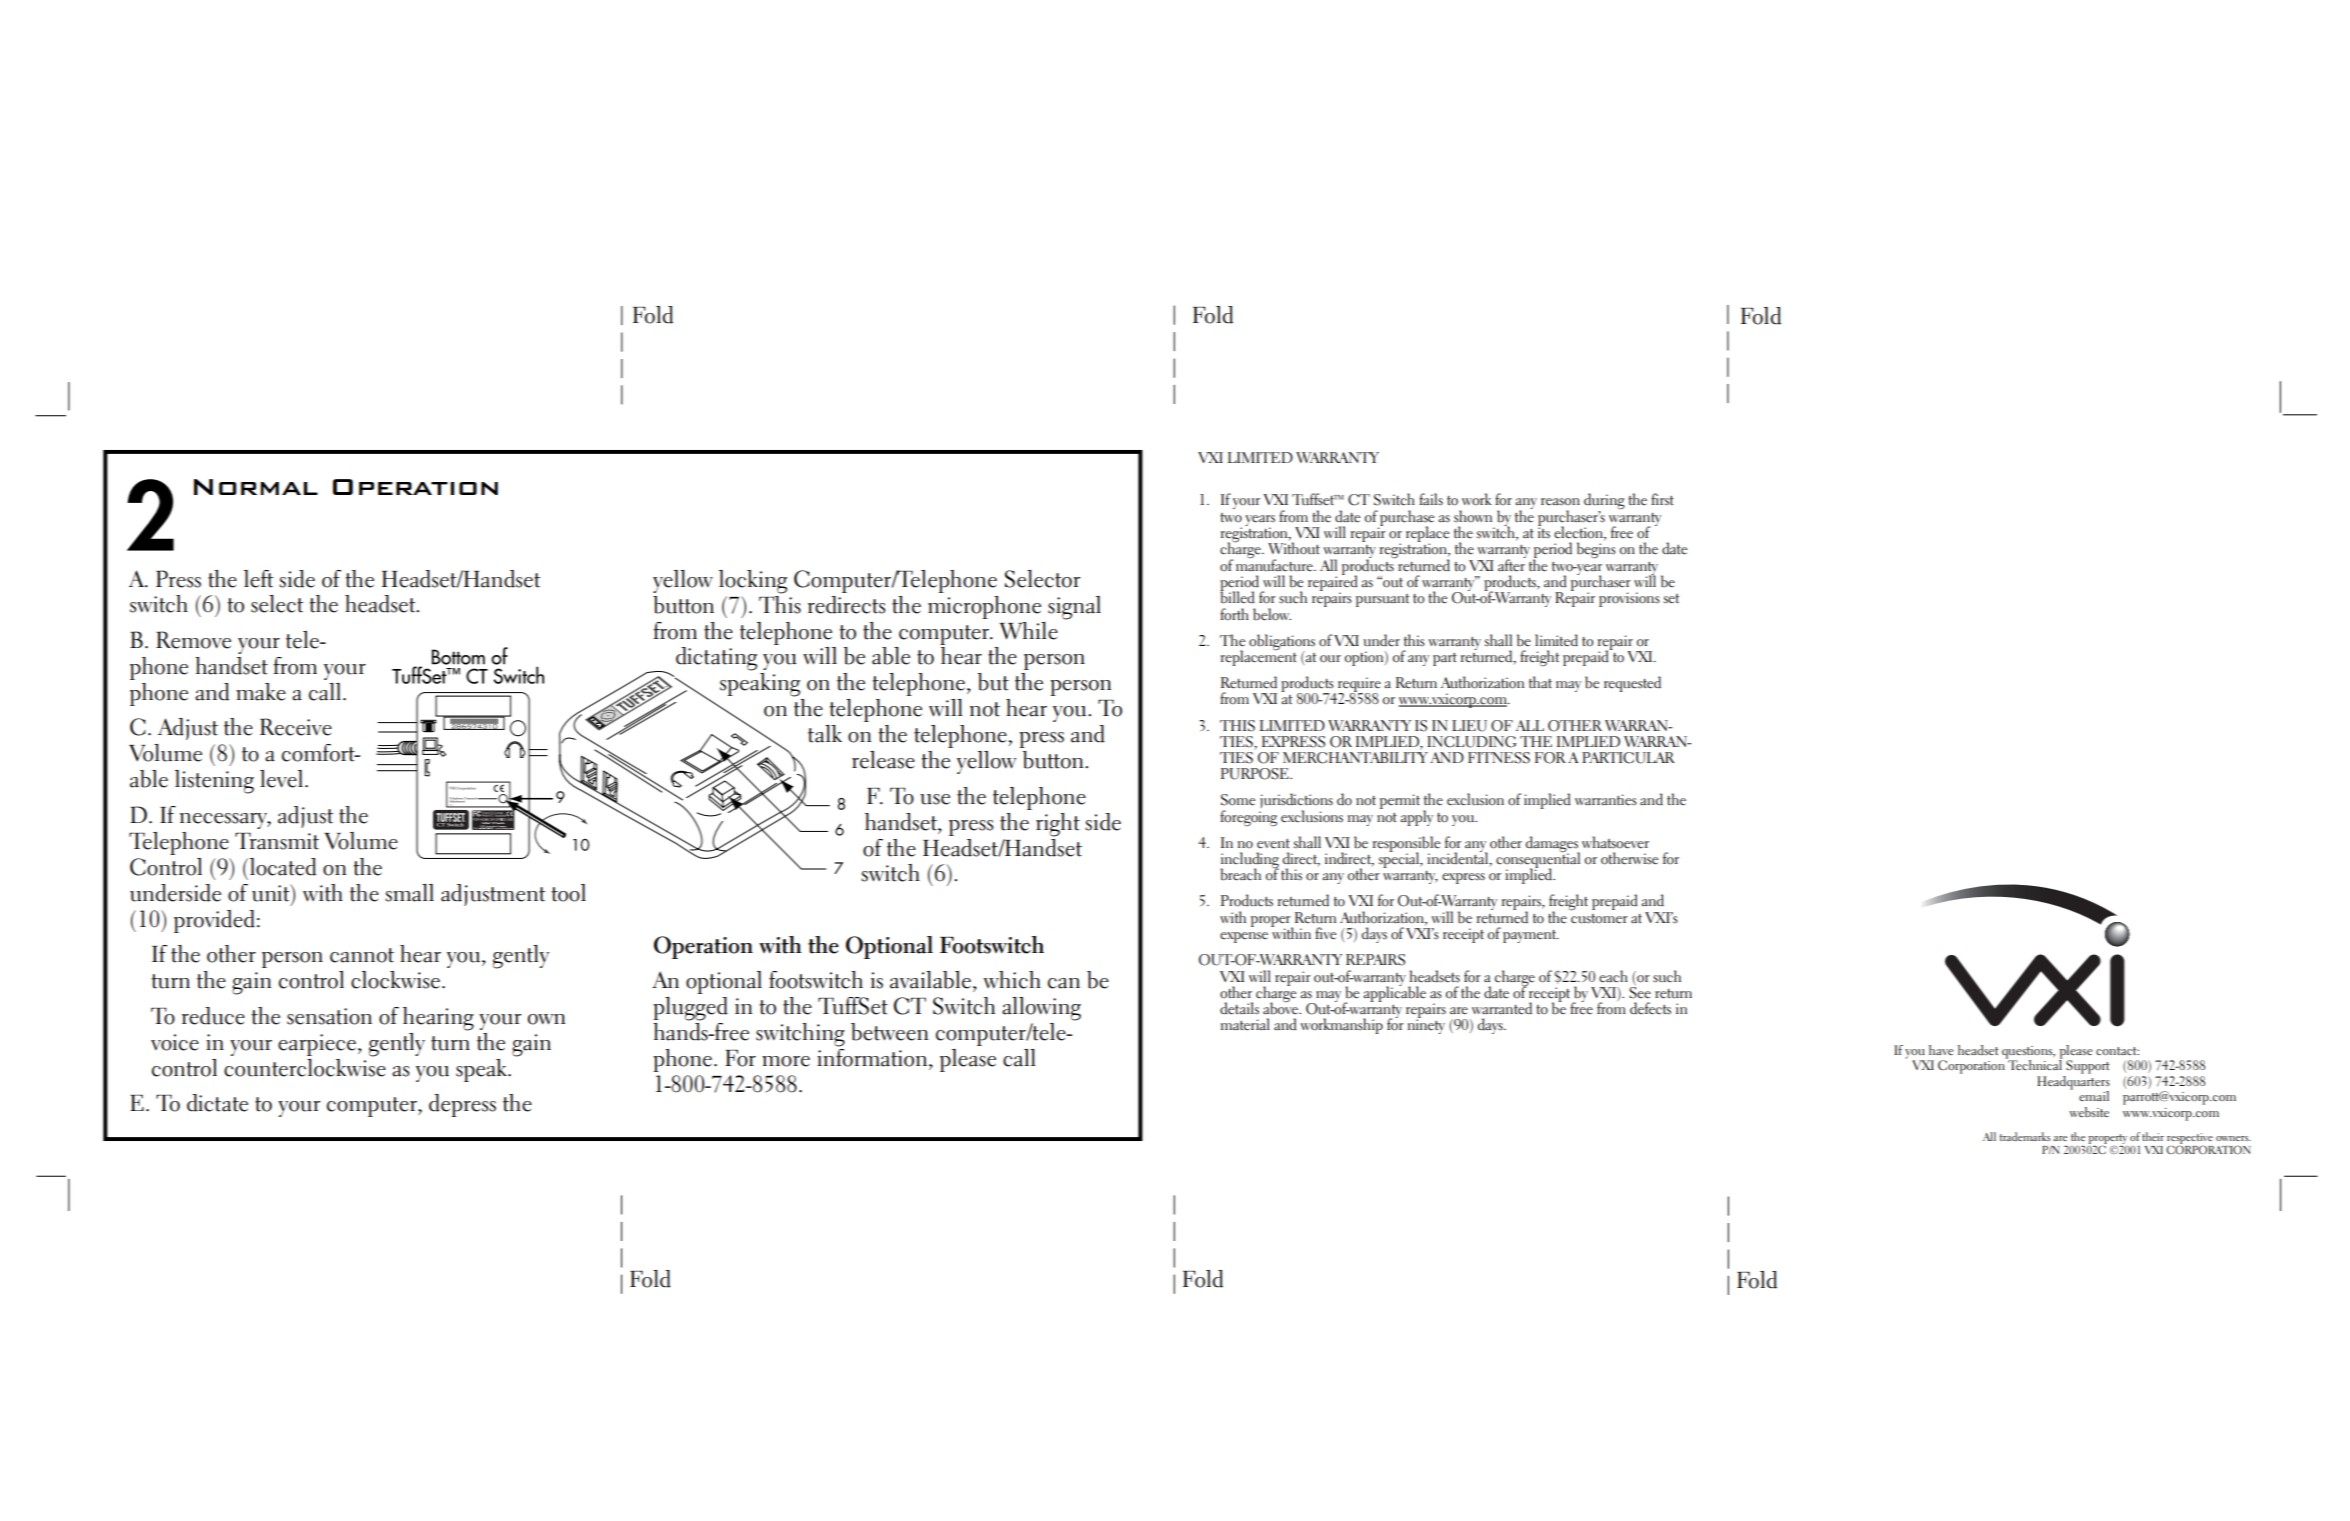 The width and height of the image is (2350, 1521). I want to click on requested, so click(1632, 684).
